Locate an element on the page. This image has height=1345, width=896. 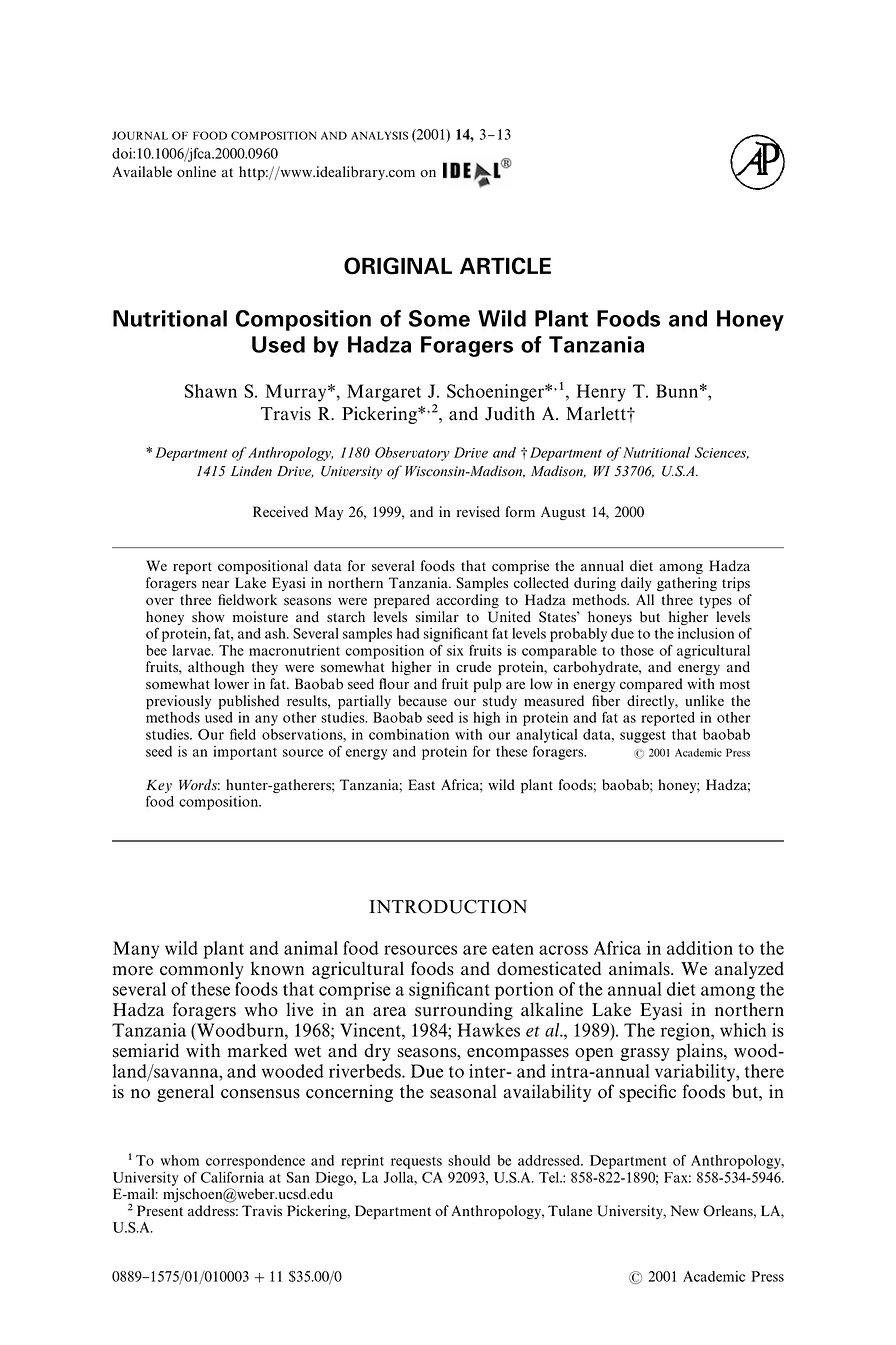
near is located at coordinates (215, 585).
